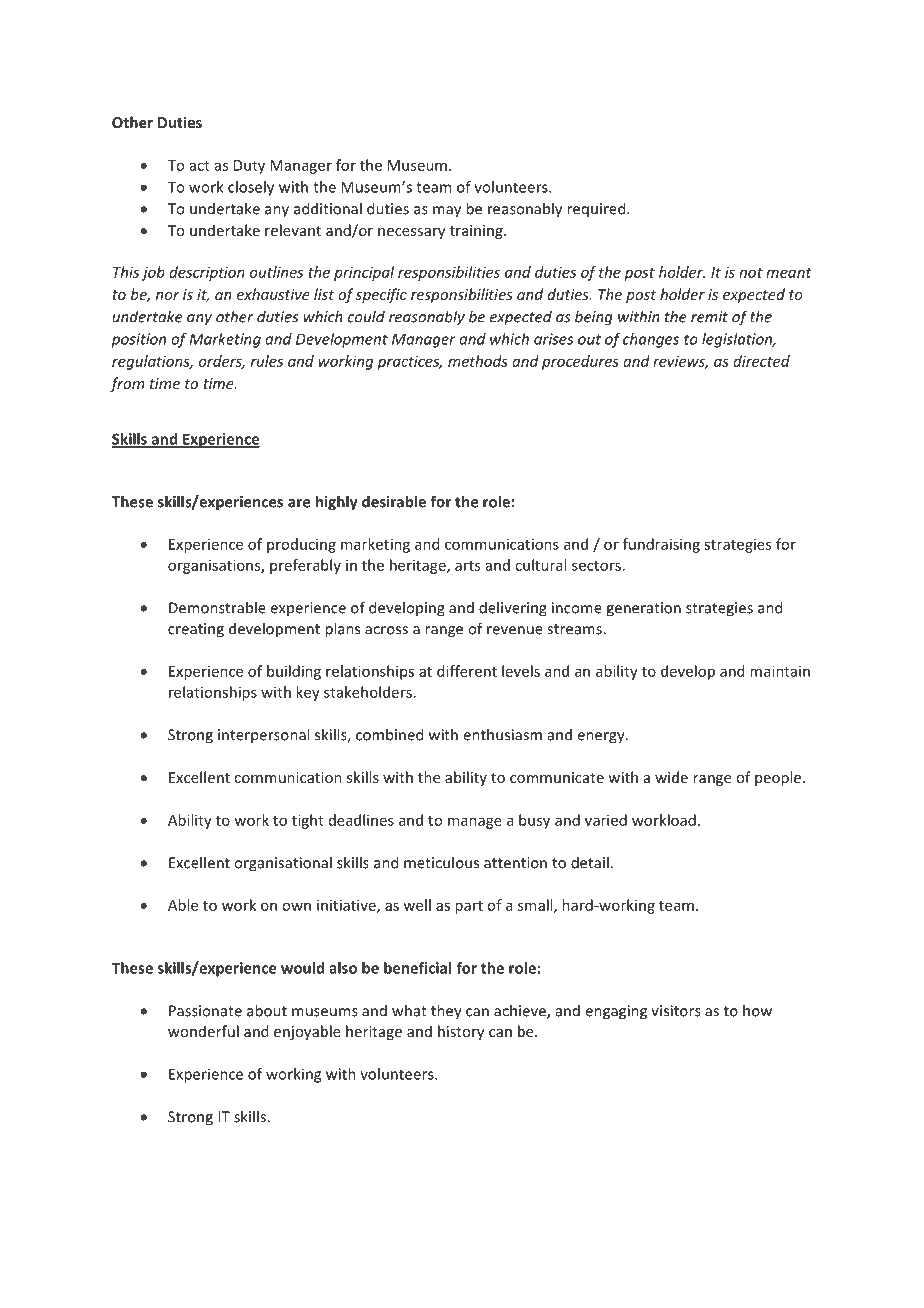 This page has width=924, height=1308. What do you see at coordinates (446, 1012) in the page?
I see `they` at bounding box center [446, 1012].
